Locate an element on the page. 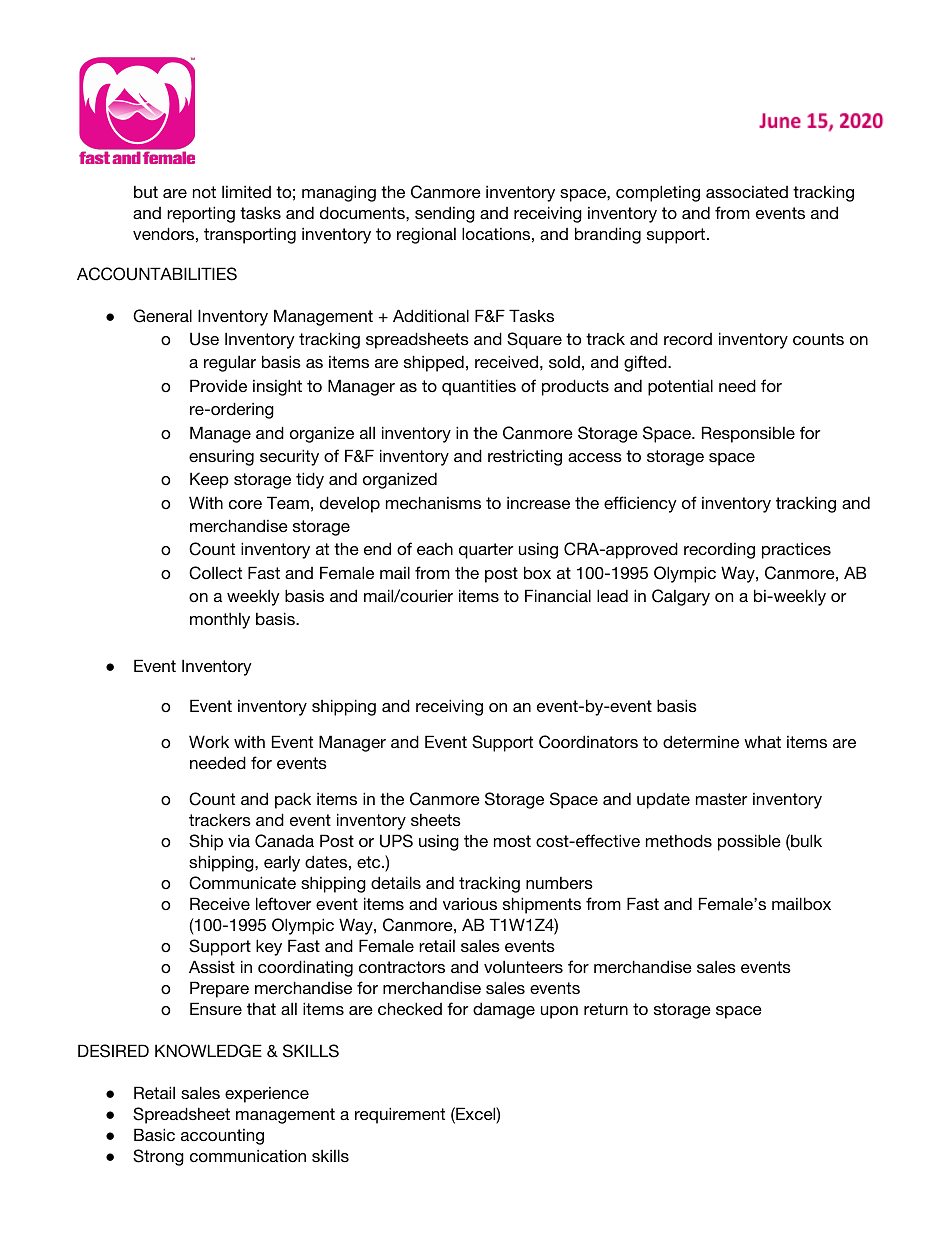  monthly is located at coordinates (220, 620).
